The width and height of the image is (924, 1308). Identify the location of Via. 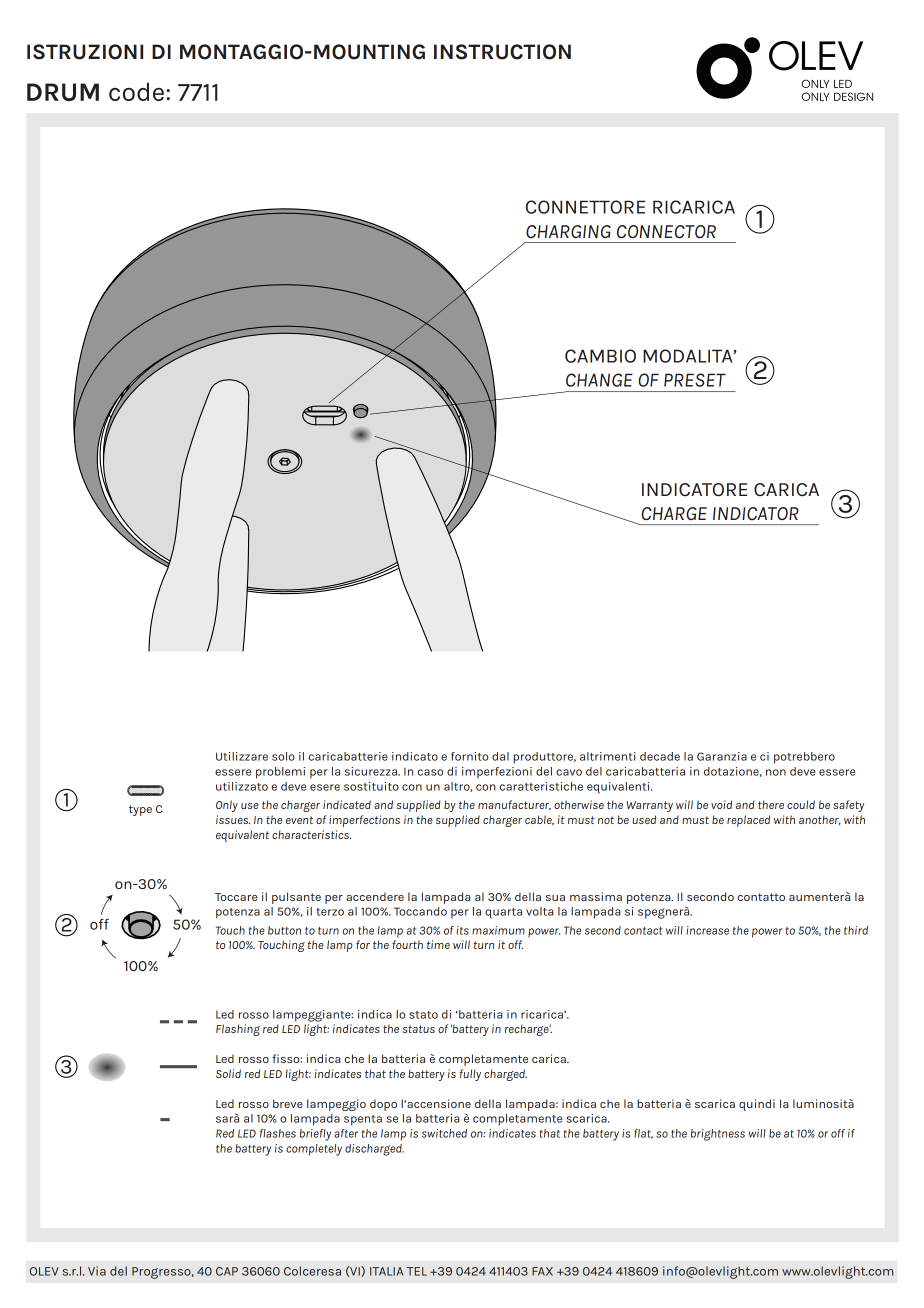
(97, 1271).
